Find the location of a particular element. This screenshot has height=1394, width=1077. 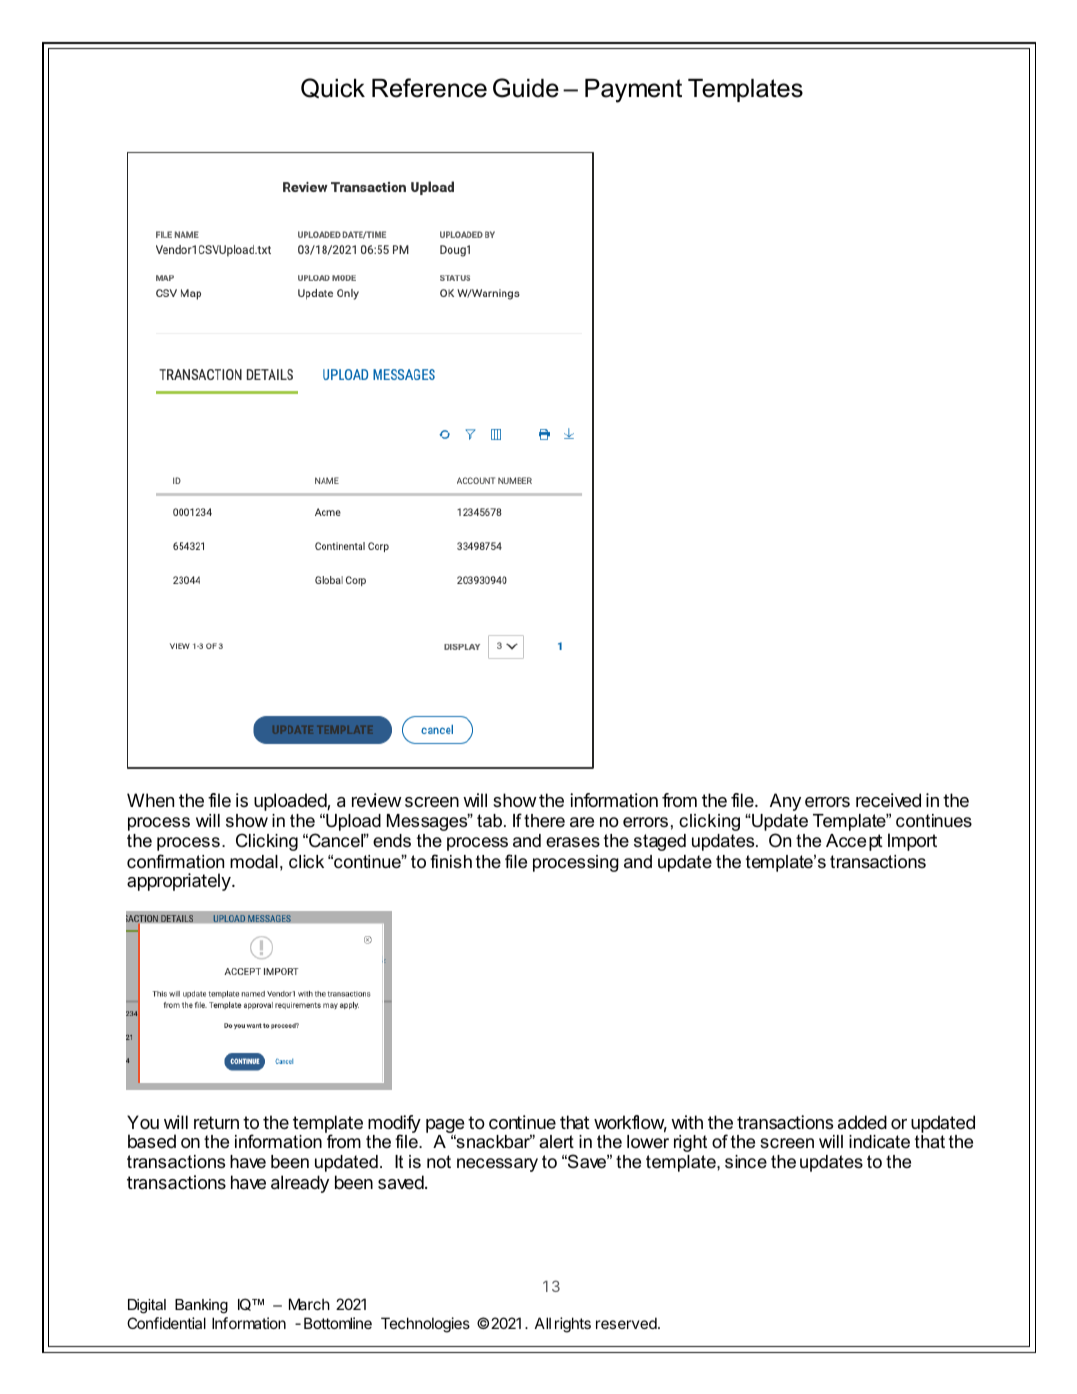

modal is located at coordinates (254, 862).
